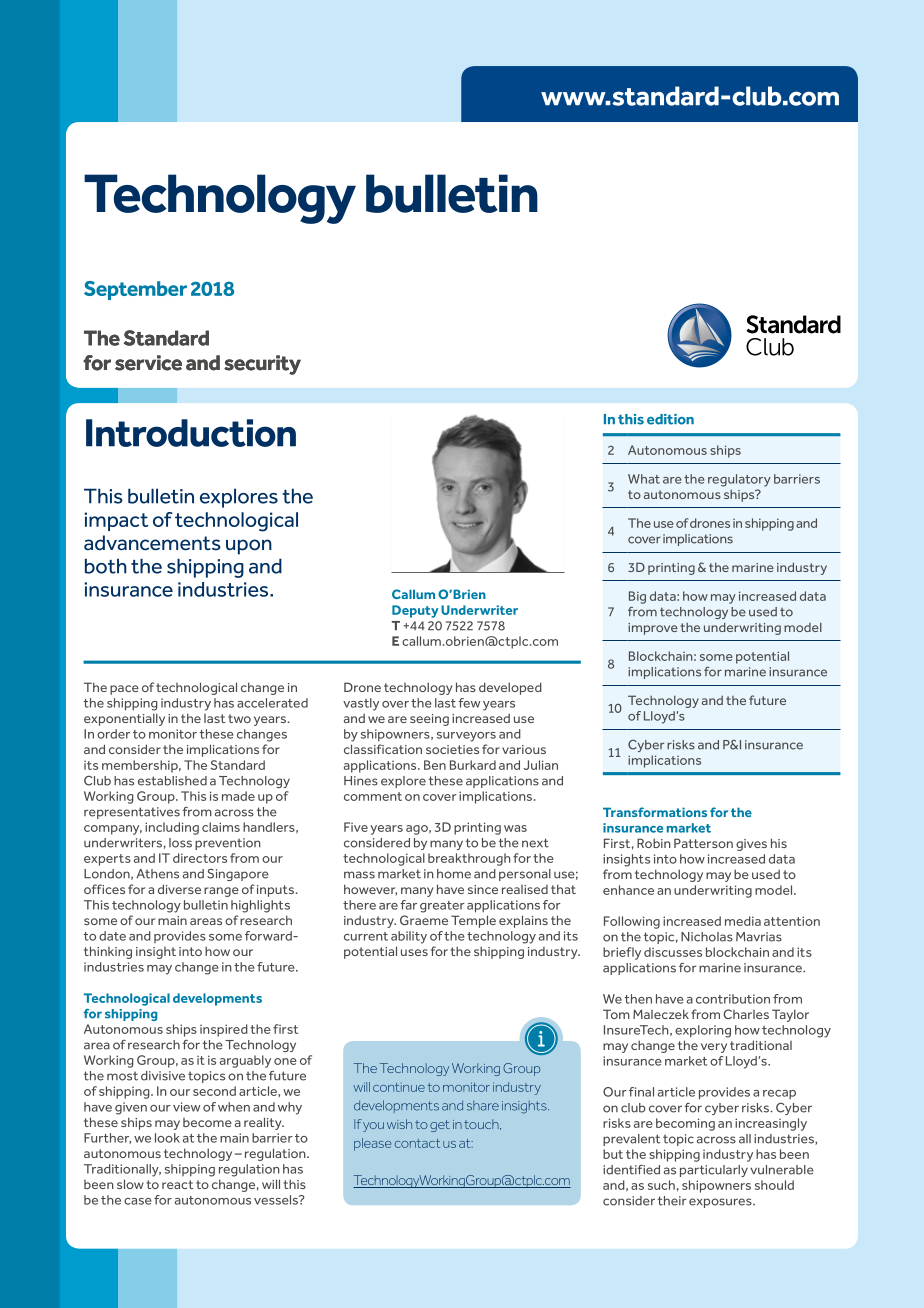 The height and width of the screenshot is (1308, 924). Describe the element at coordinates (452, 749) in the screenshot. I see `societies` at that location.
